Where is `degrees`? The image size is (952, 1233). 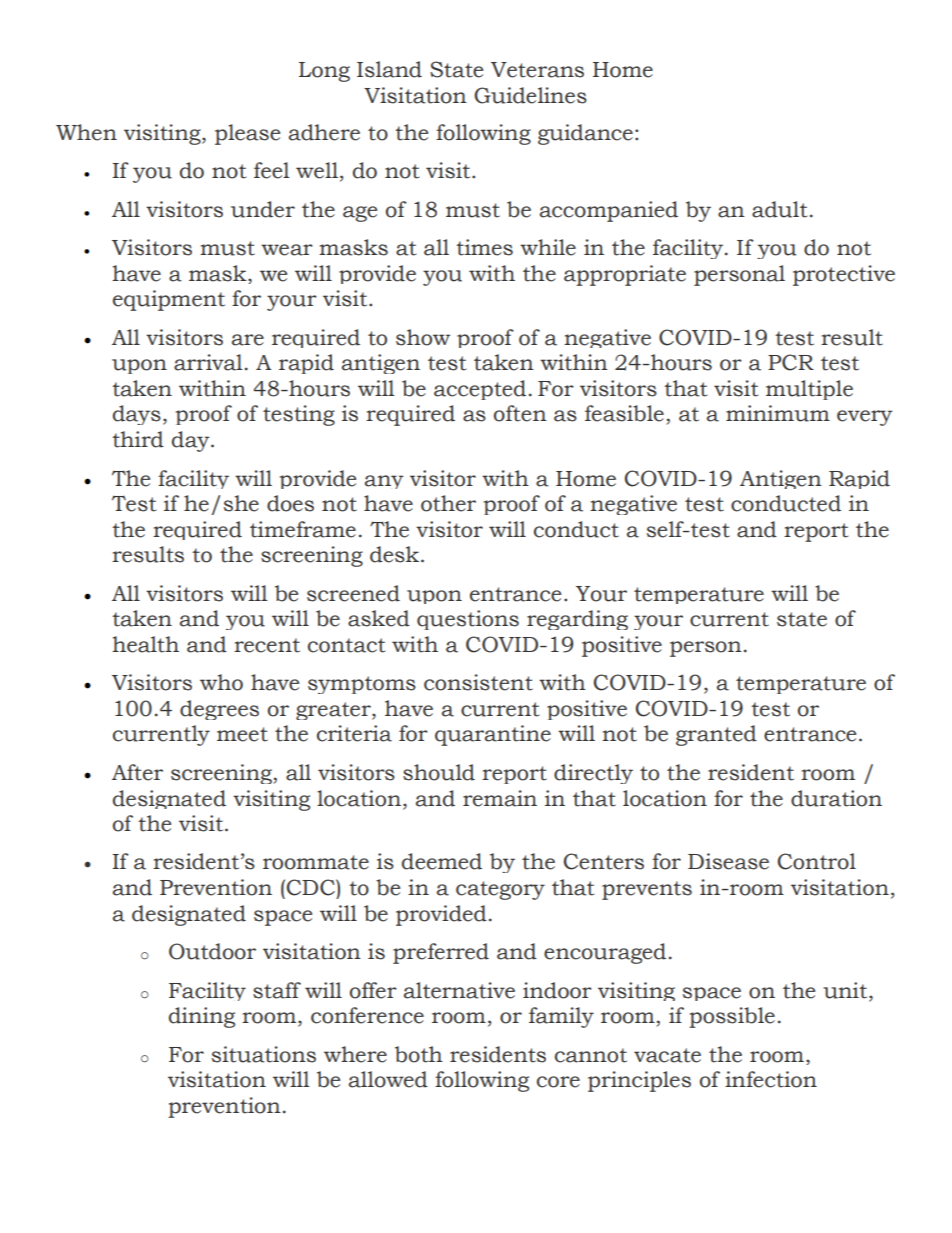 degrees is located at coordinates (219, 710).
